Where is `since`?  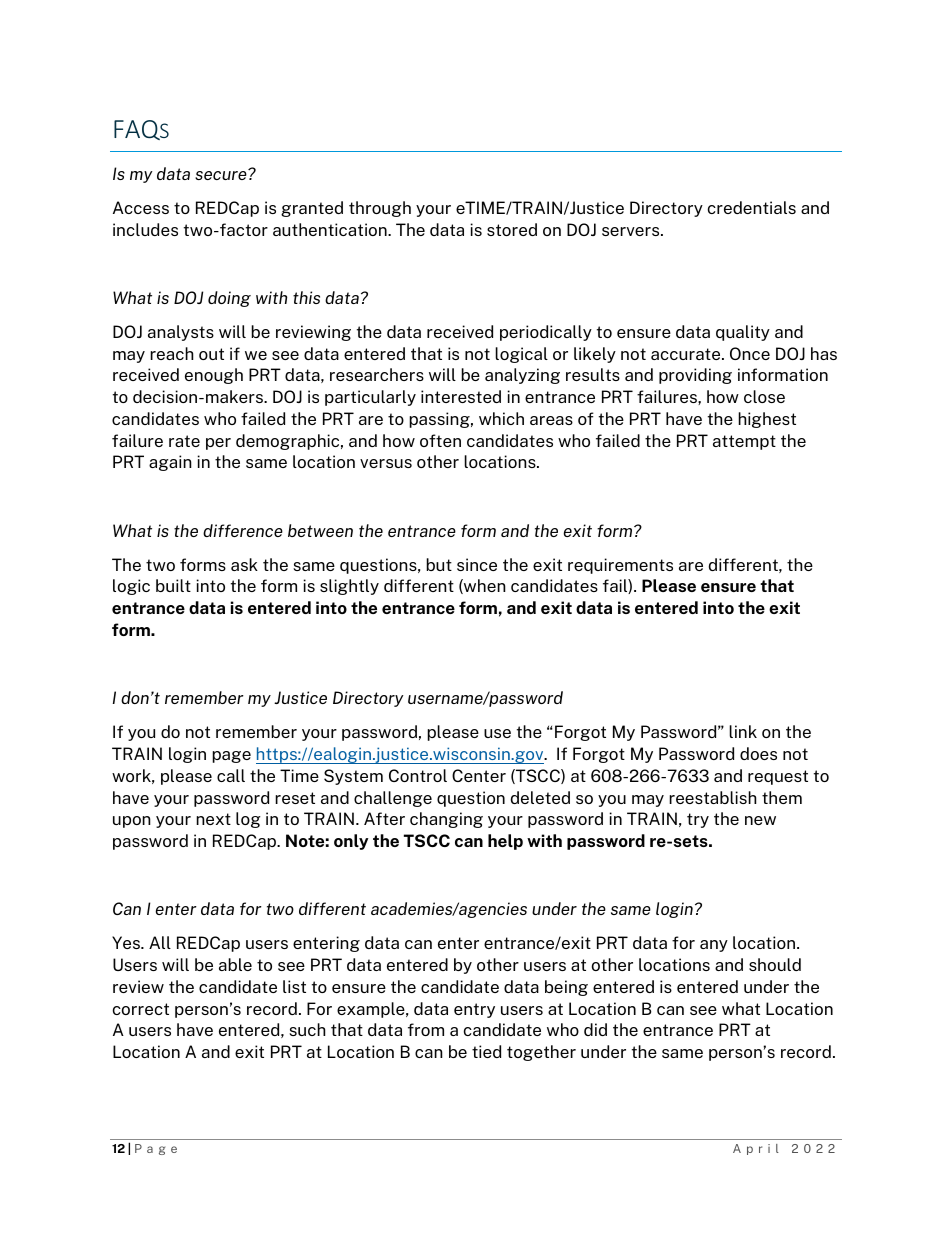 since is located at coordinates (477, 564).
